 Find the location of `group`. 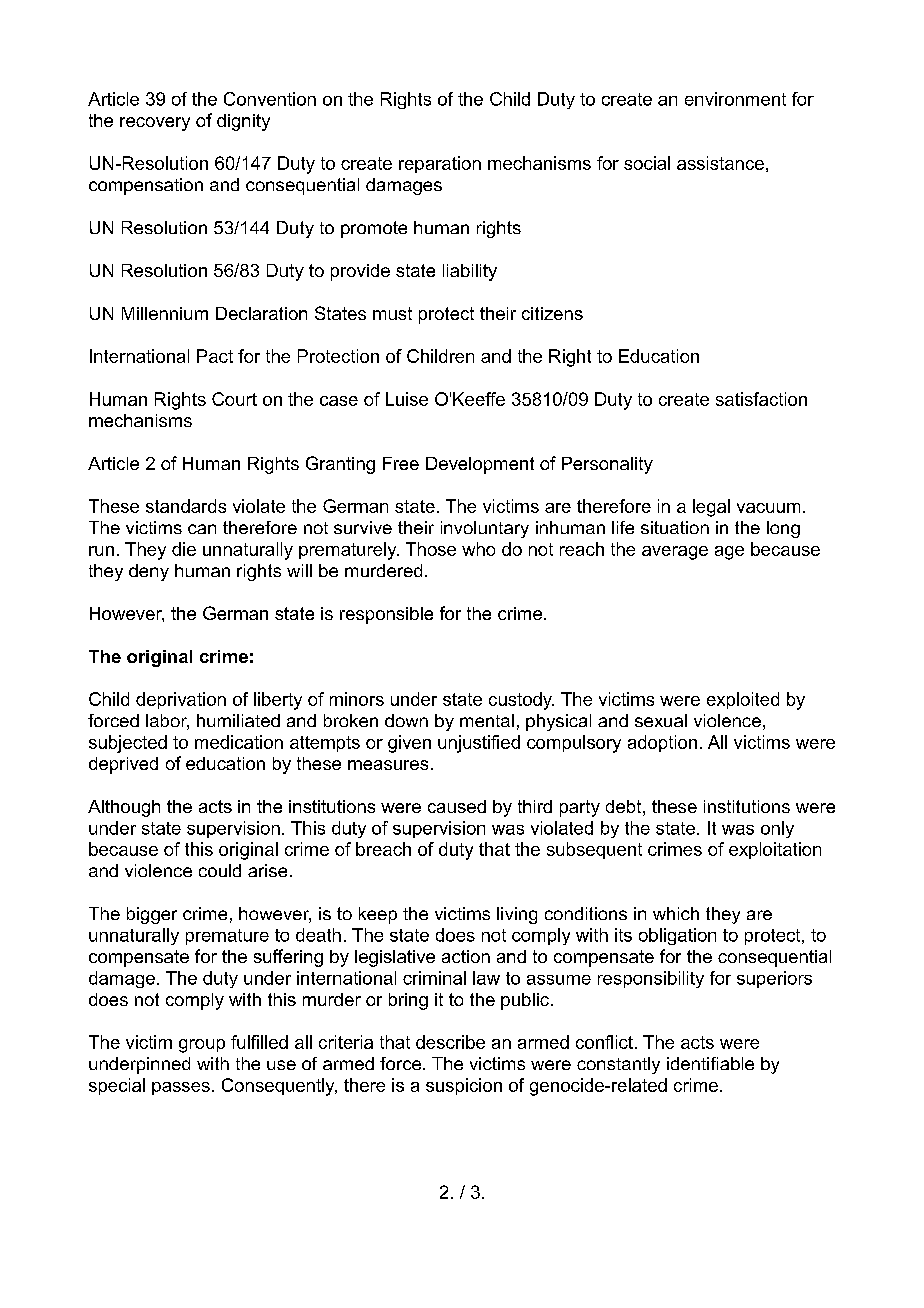

group is located at coordinates (202, 1046).
